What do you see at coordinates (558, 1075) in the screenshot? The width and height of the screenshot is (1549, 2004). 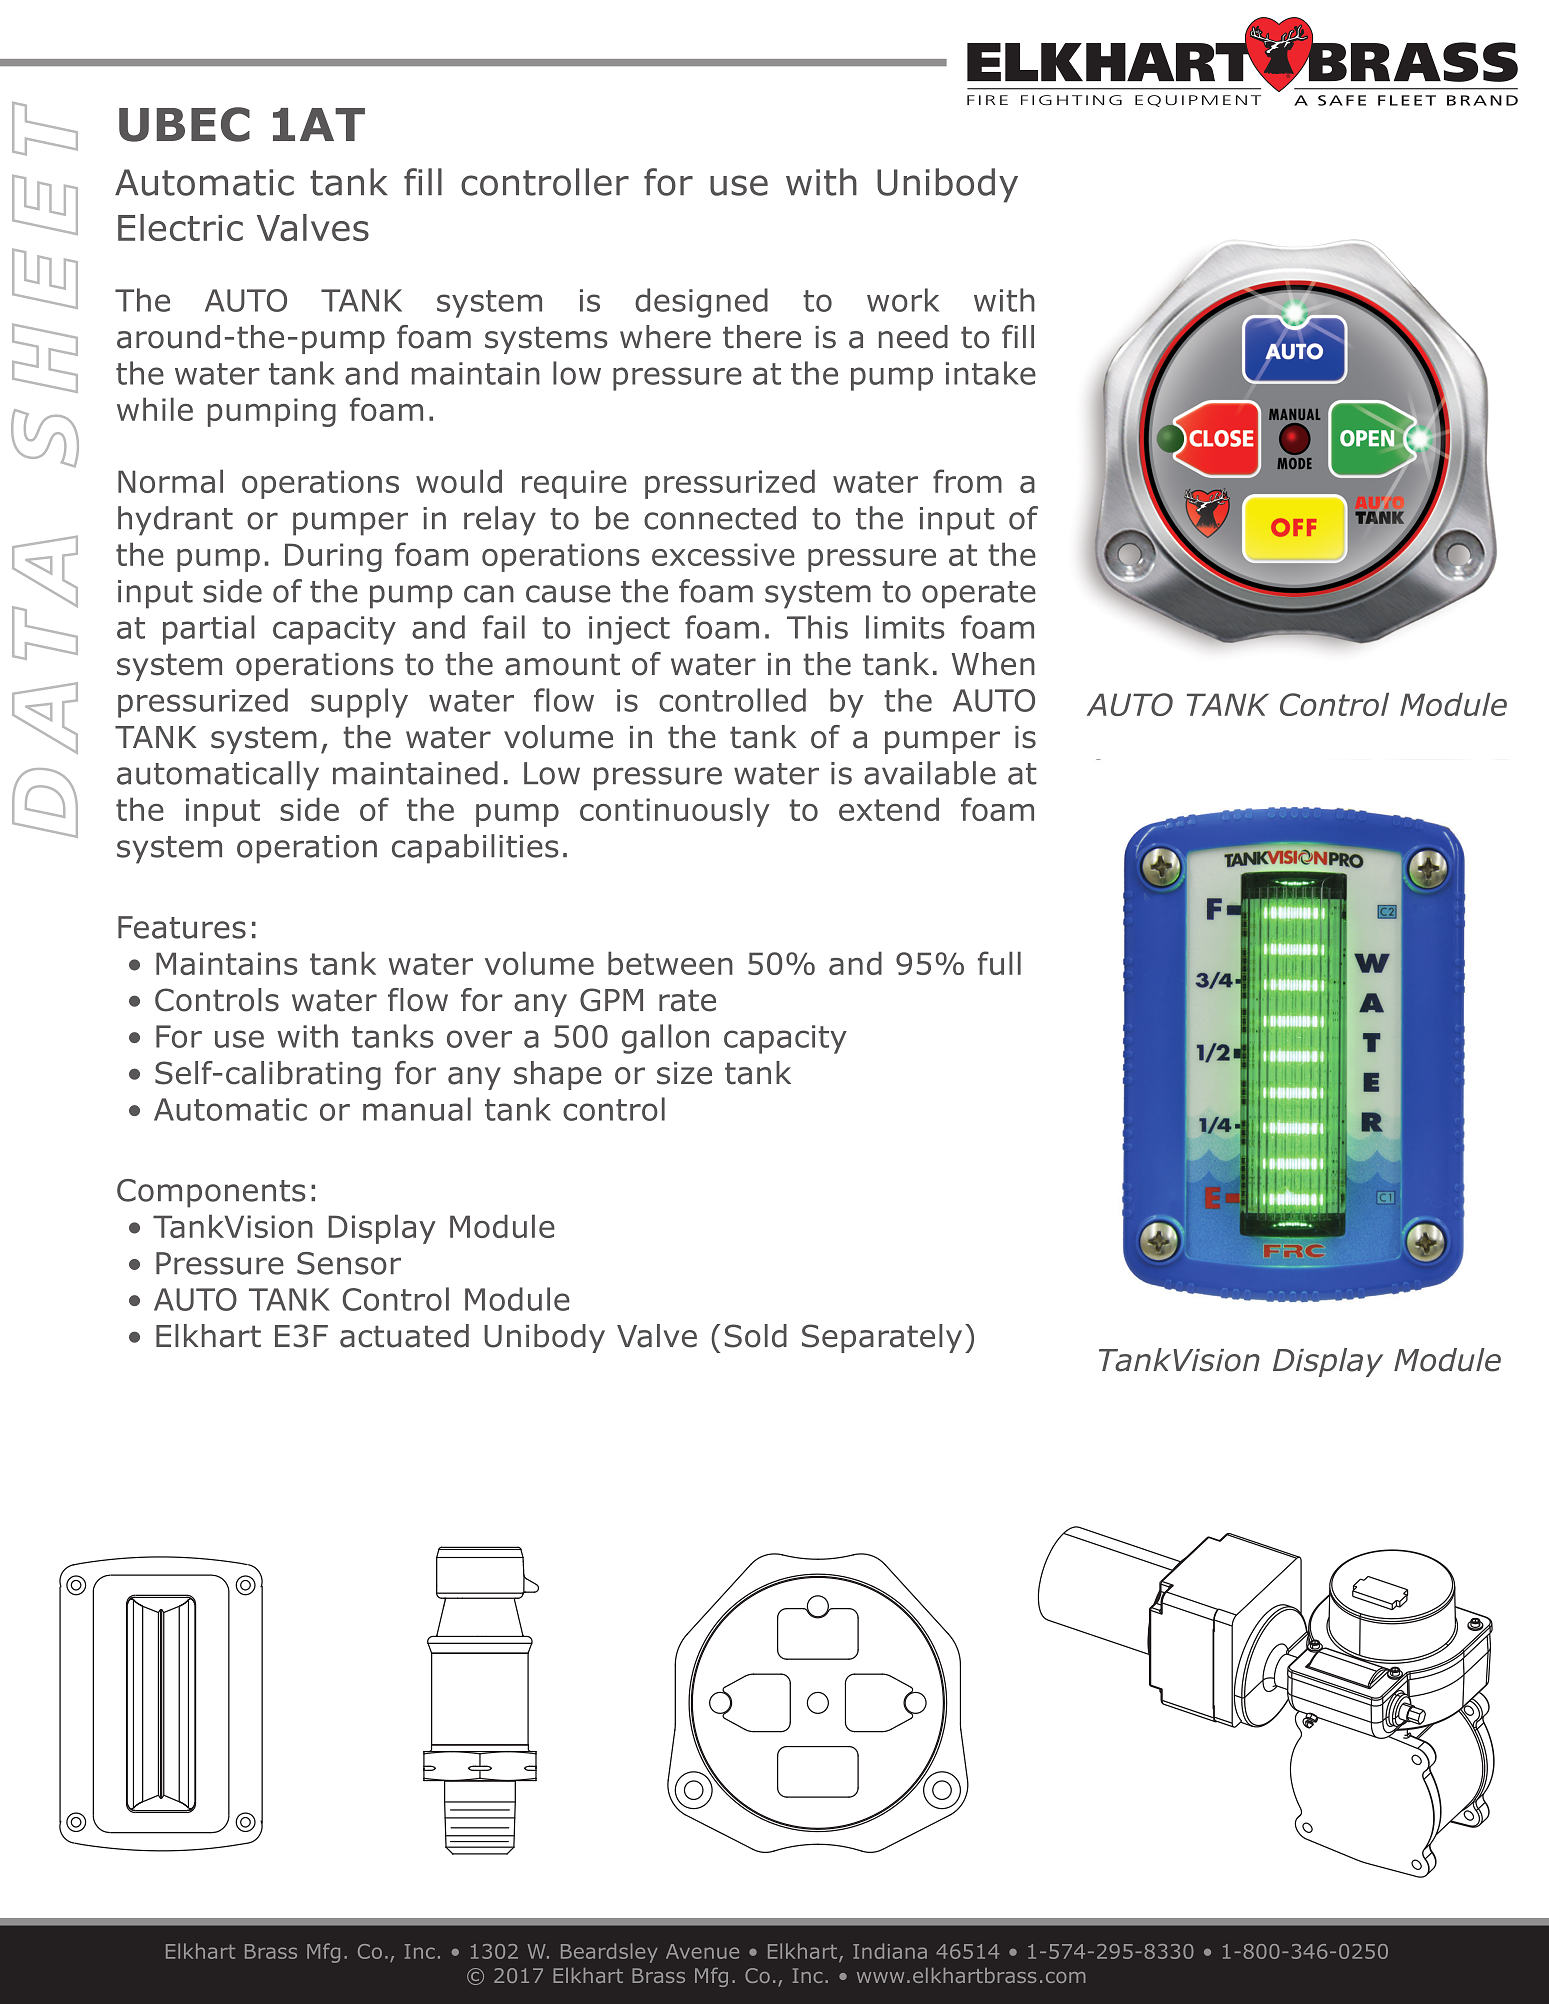 I see `shape` at bounding box center [558, 1075].
